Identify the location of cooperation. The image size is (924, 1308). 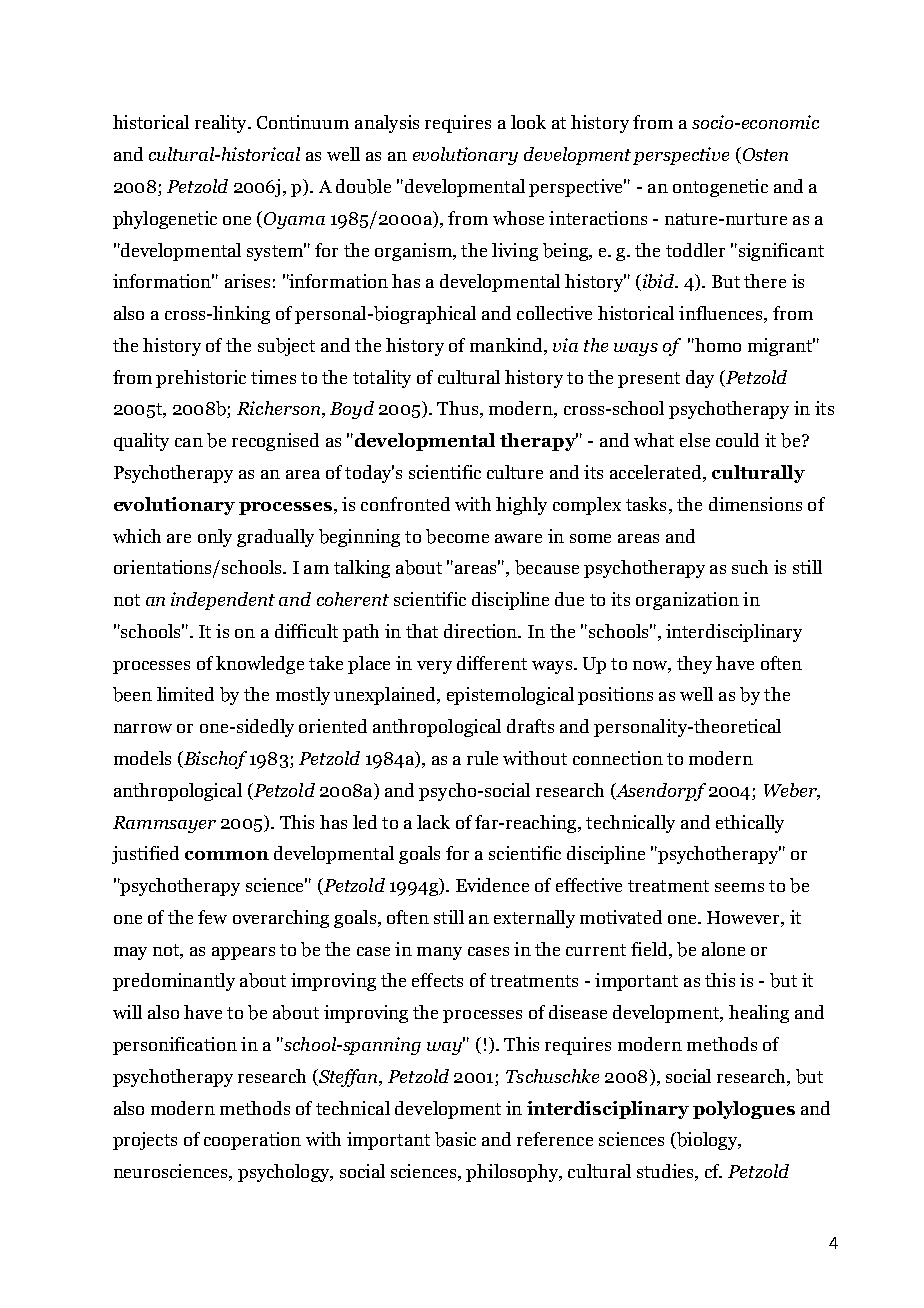
(252, 1141).
